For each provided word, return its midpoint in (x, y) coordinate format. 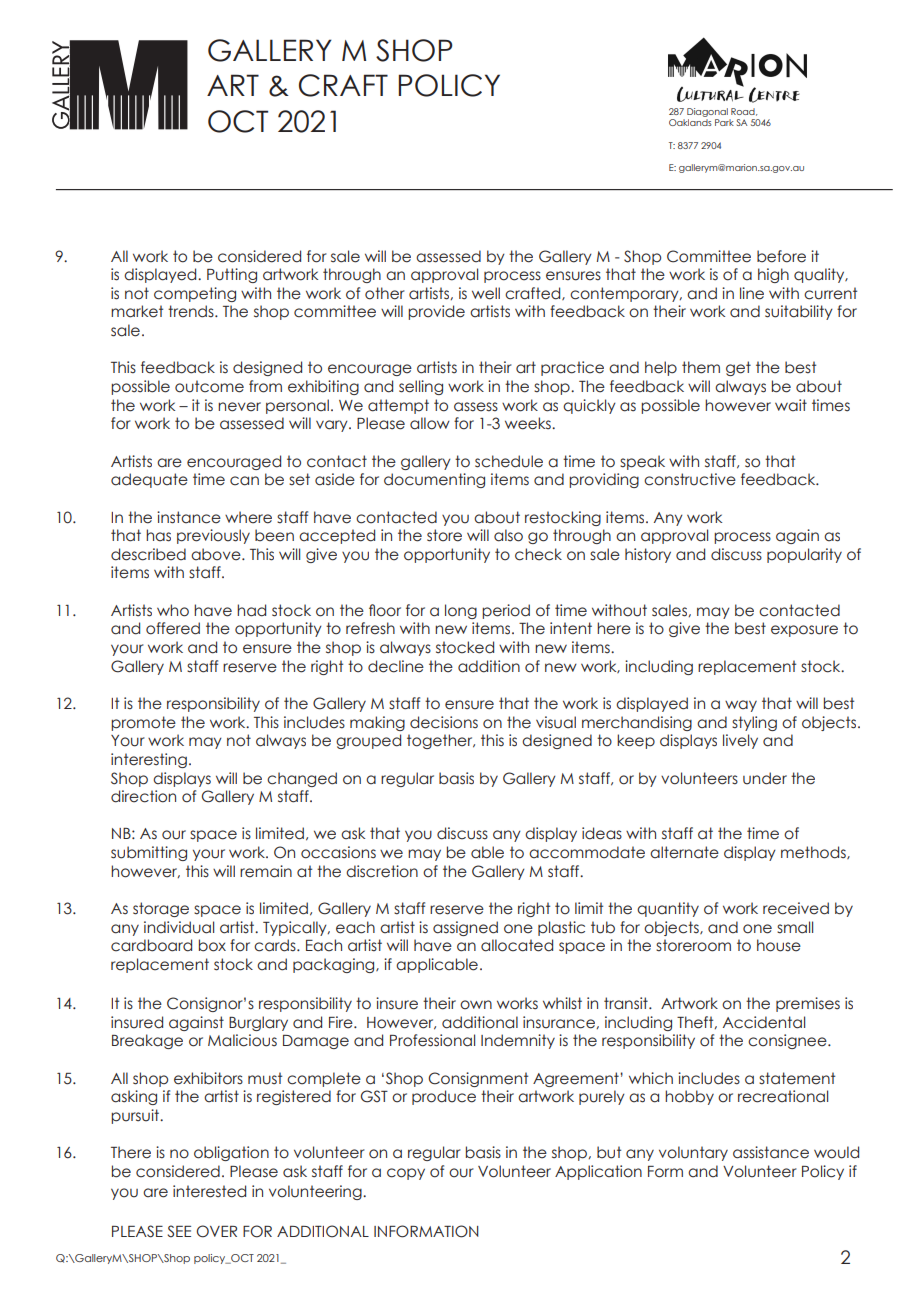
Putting (232, 275)
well (486, 293)
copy (406, 1174)
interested (209, 1191)
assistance (771, 1152)
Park (724, 122)
